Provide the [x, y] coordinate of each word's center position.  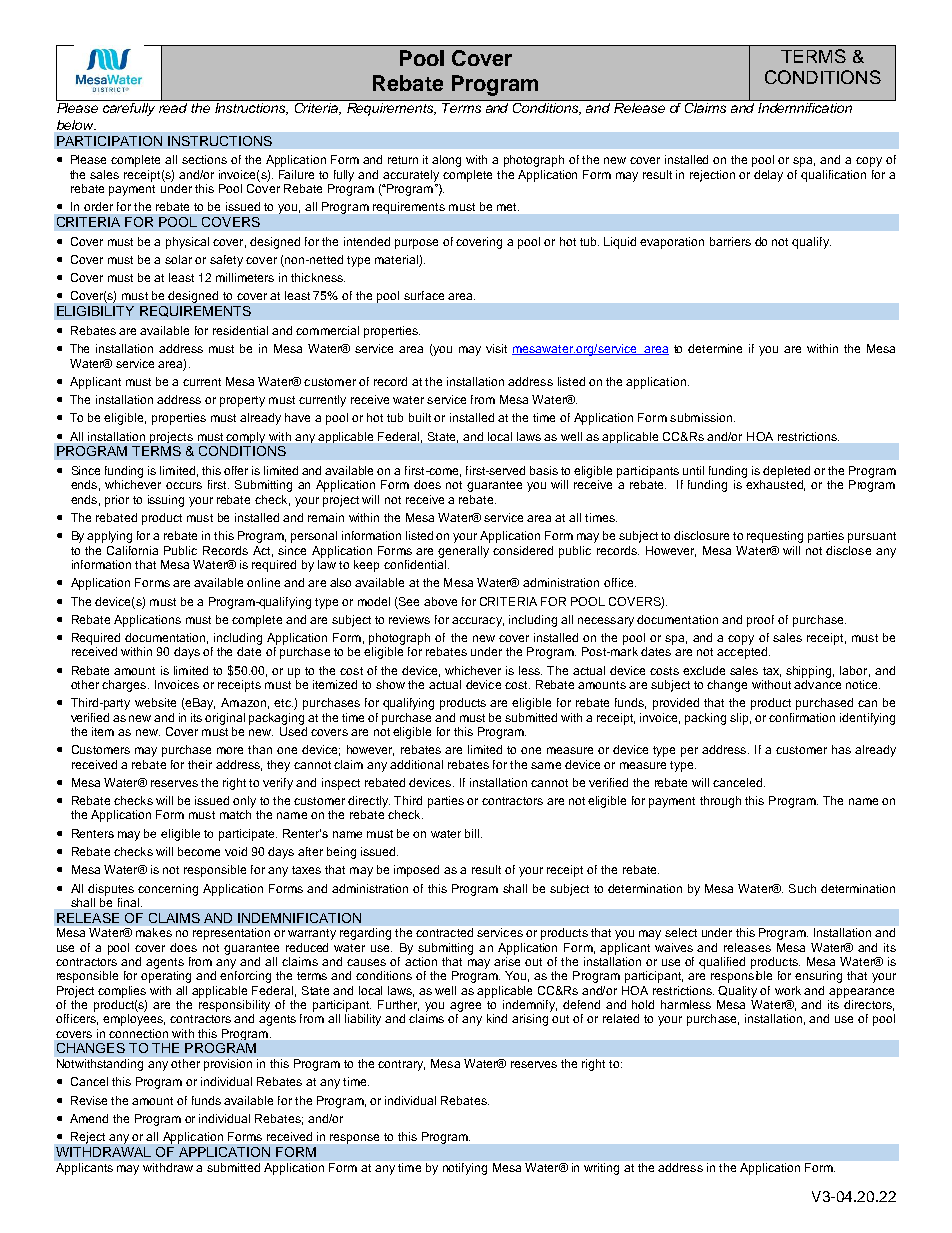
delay [768, 176]
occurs [184, 485]
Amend [89, 1118]
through [720, 802]
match [235, 814]
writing [601, 1169]
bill [473, 833]
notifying [465, 1169]
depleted [786, 472]
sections [204, 159]
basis [544, 470]
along [446, 161]
